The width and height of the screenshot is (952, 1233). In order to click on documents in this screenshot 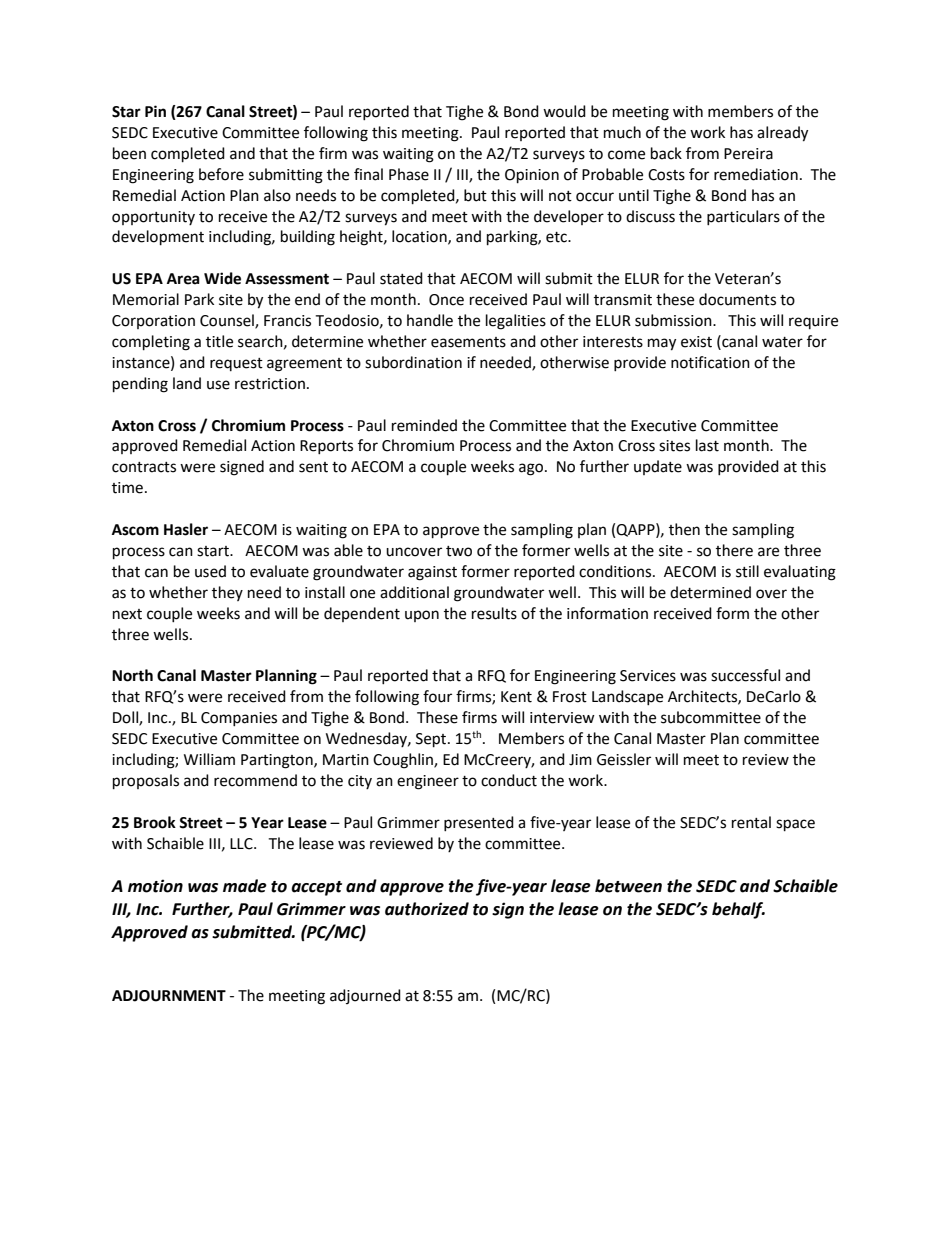, I will do `click(737, 299)`.
